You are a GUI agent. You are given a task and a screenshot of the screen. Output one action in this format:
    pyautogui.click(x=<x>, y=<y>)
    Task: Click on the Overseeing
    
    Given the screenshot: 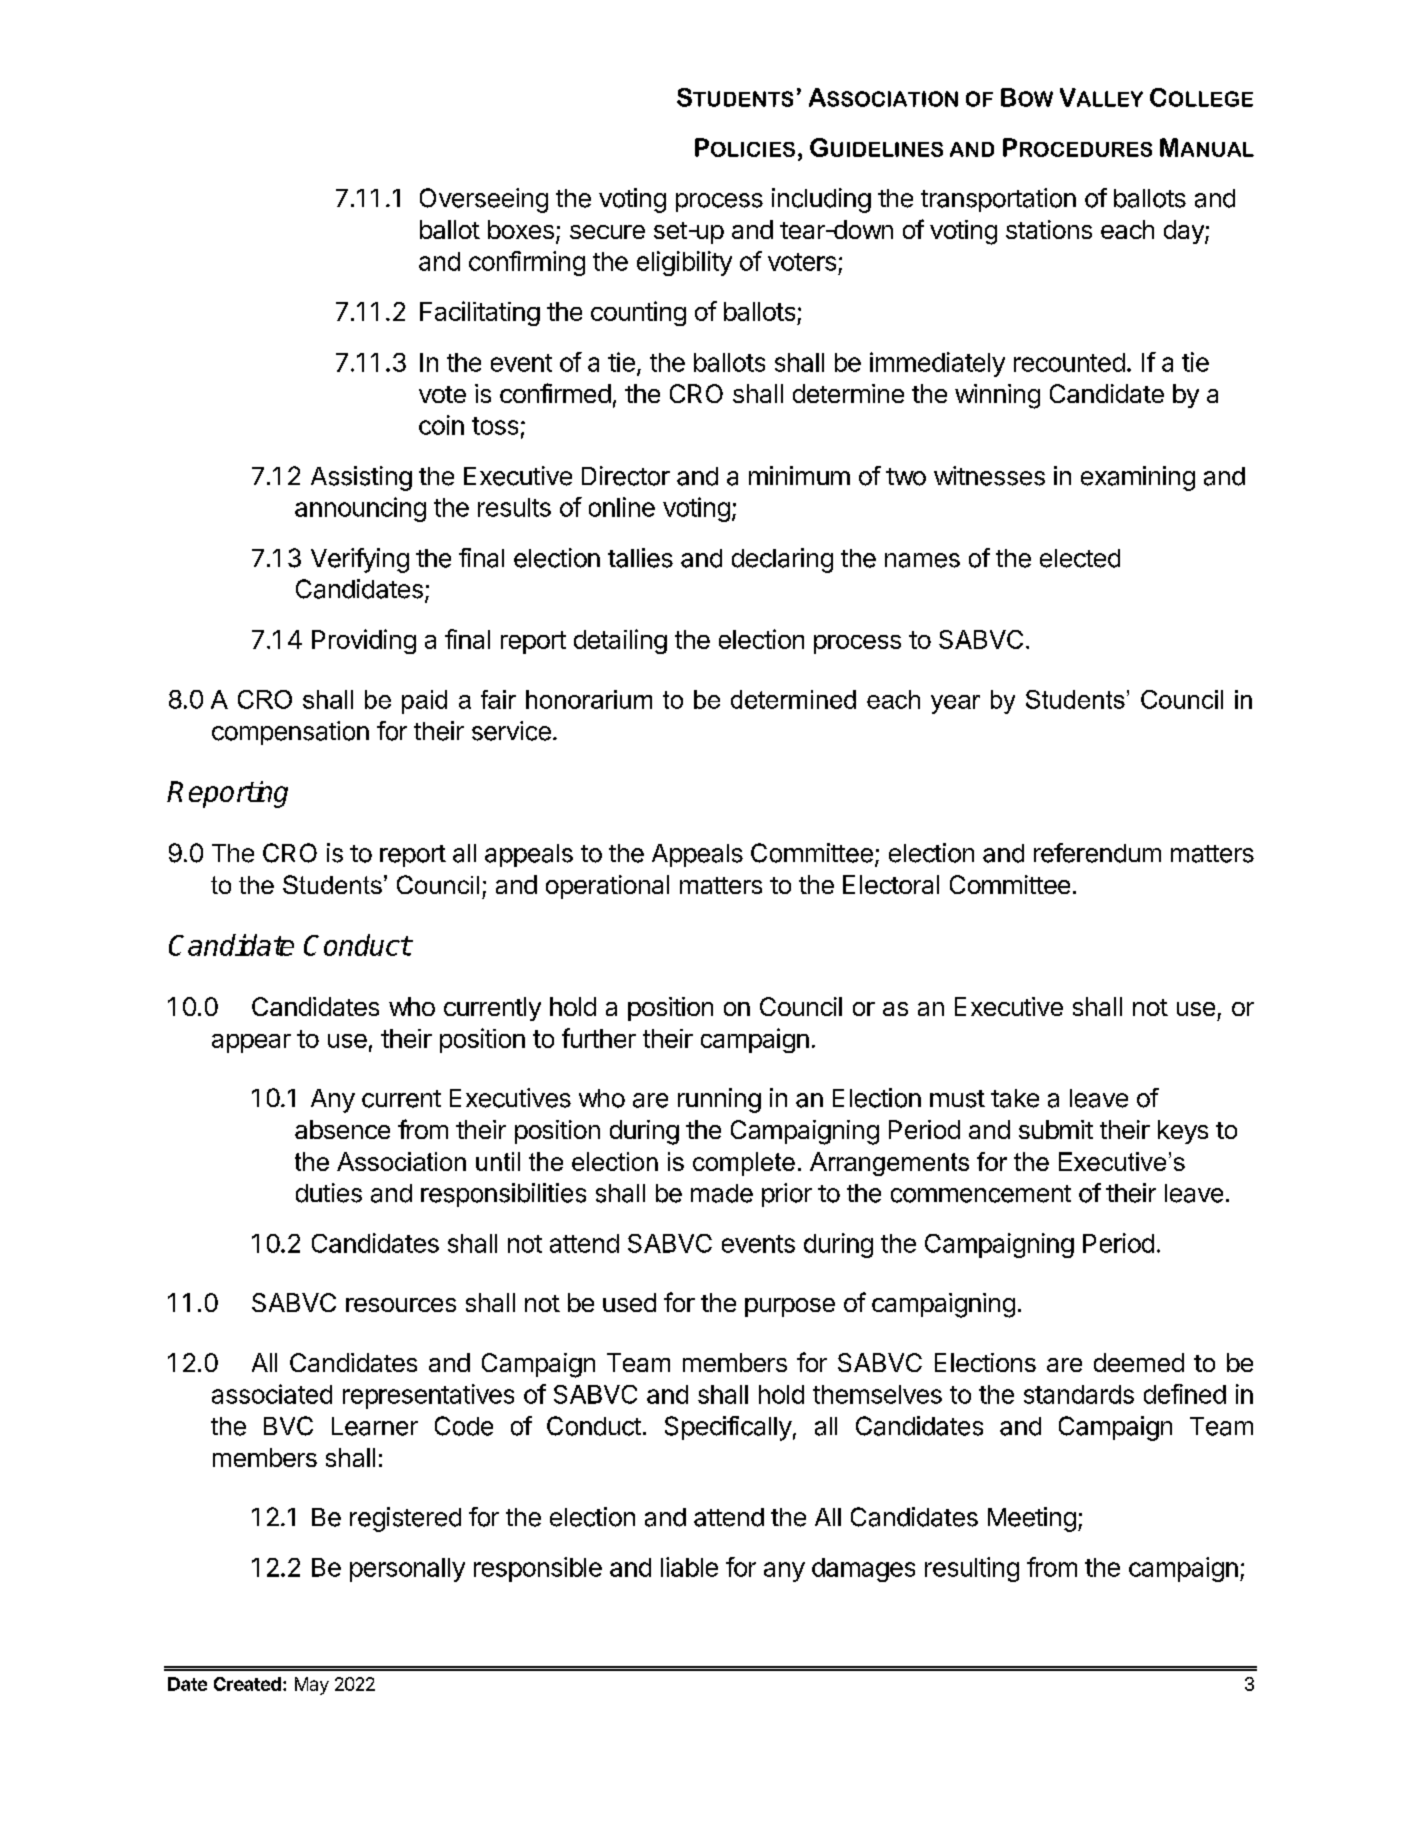 What is the action you would take?
    pyautogui.click(x=484, y=200)
